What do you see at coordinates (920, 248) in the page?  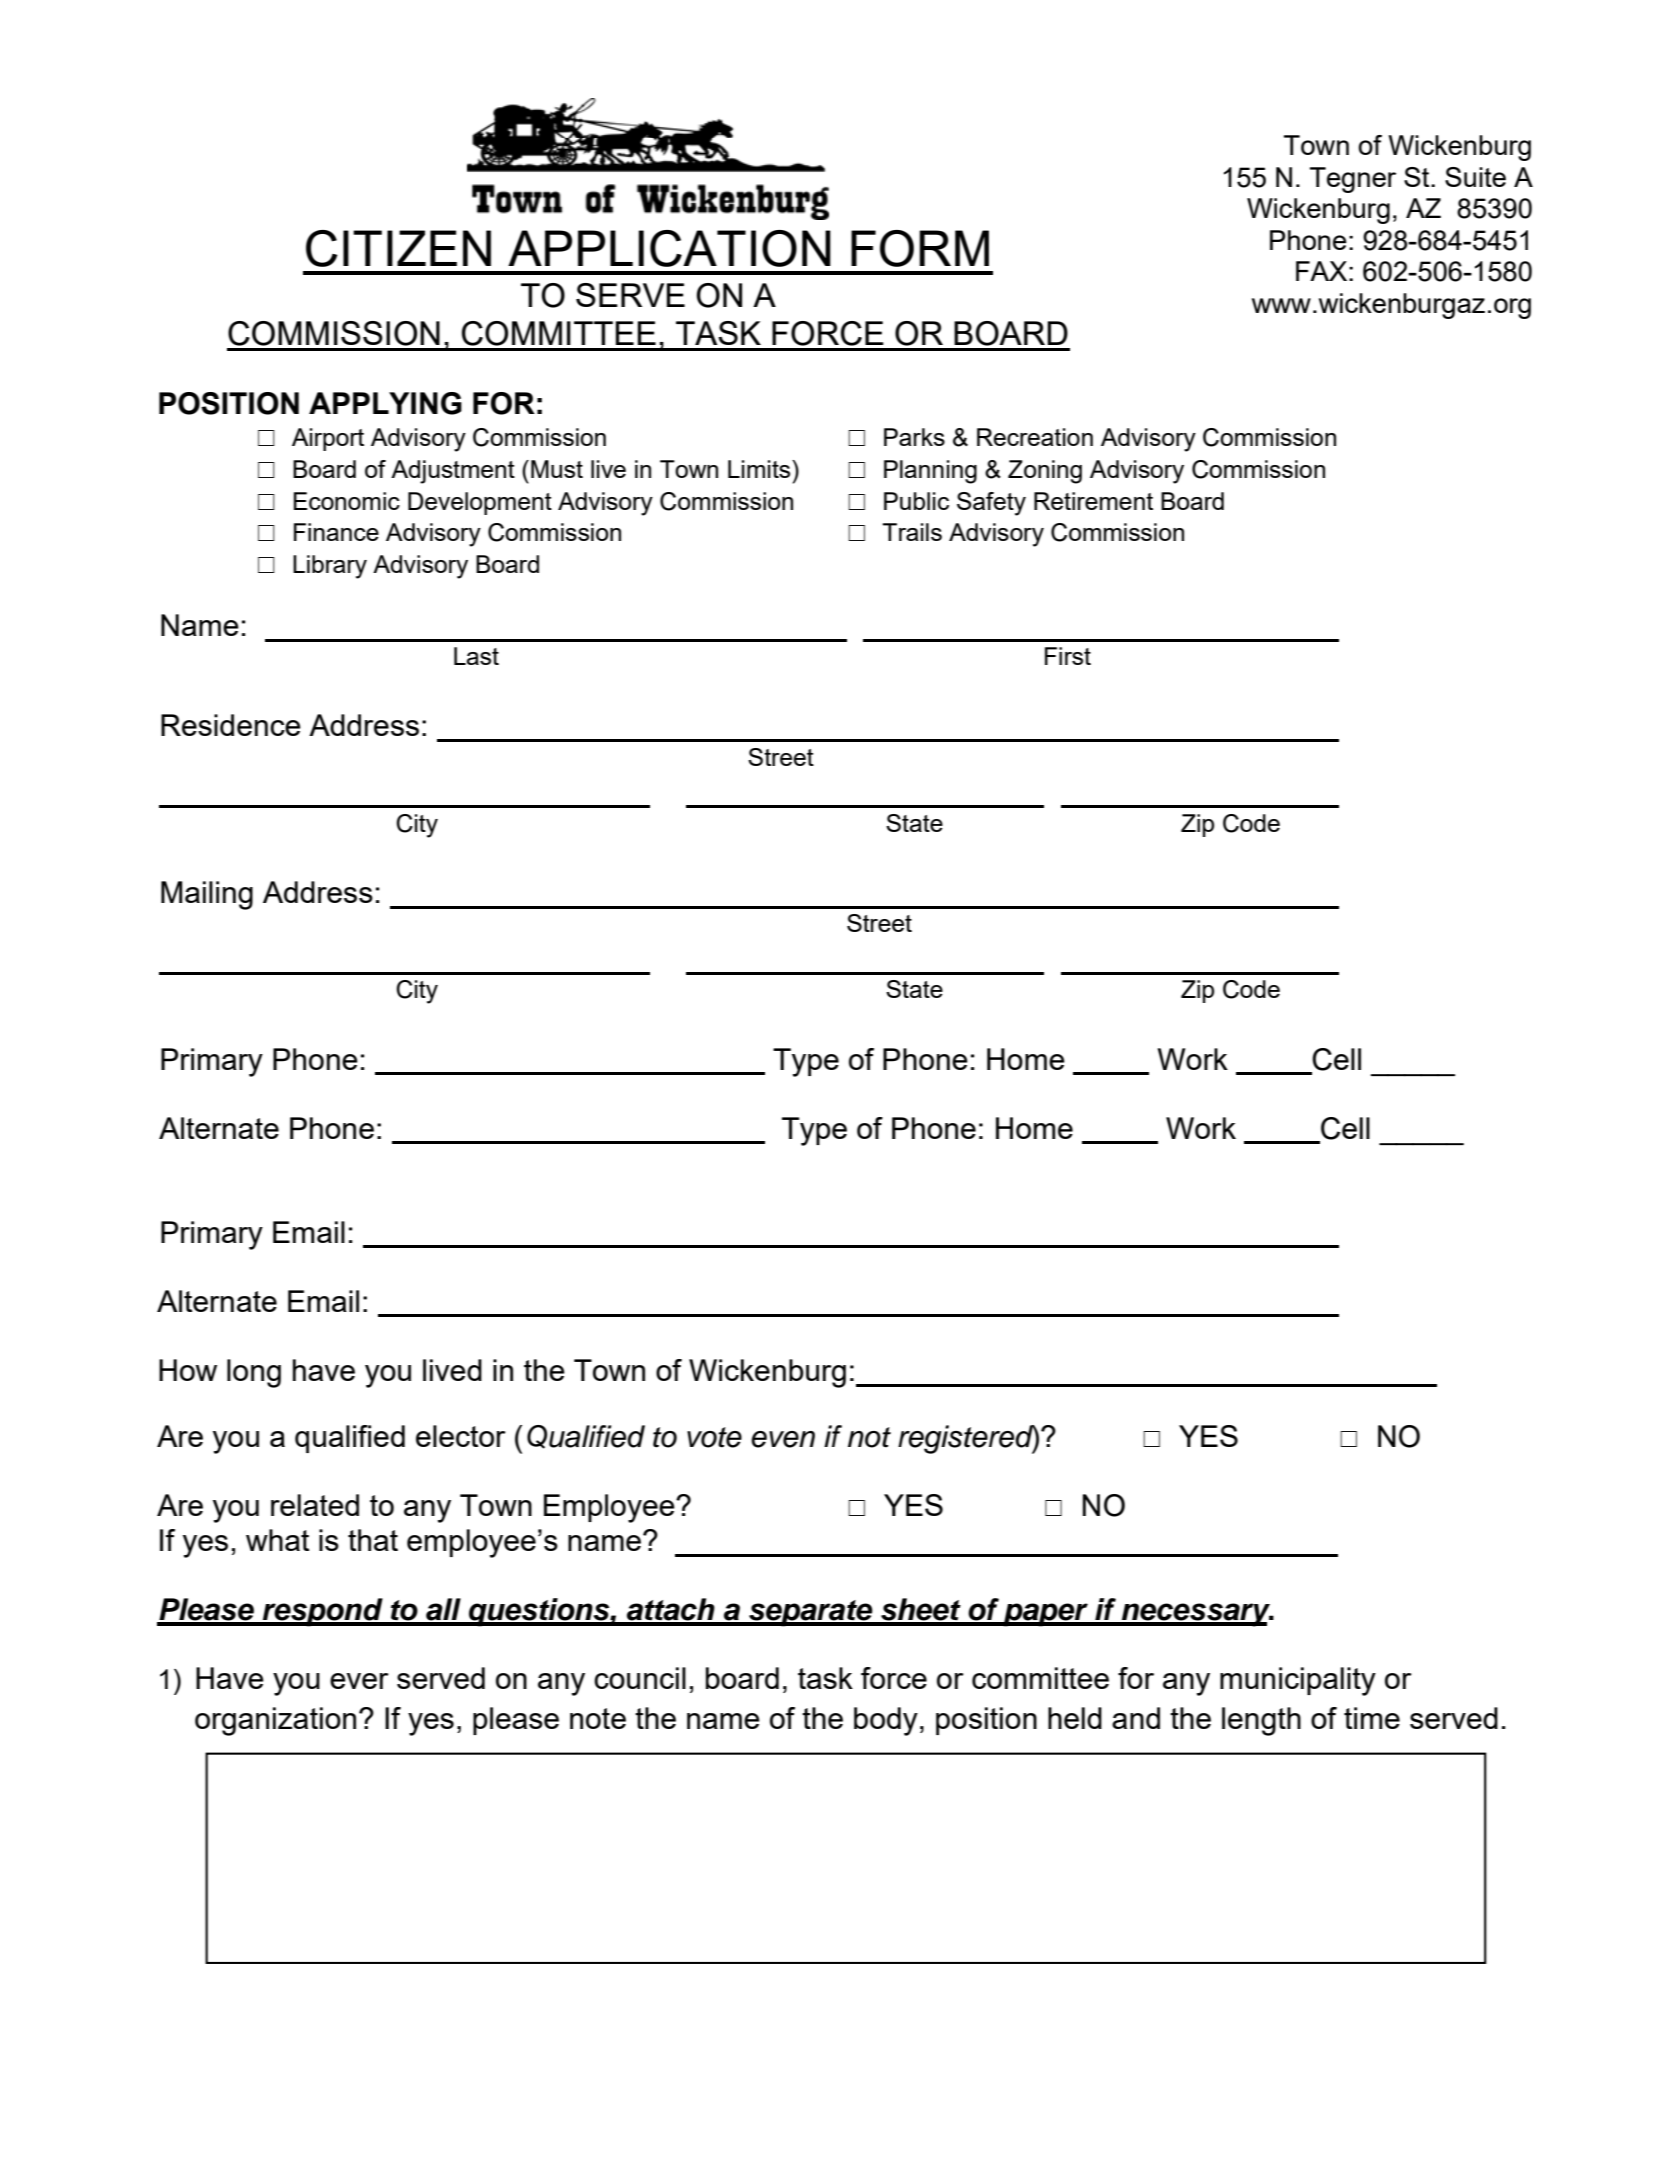 I see `FORM` at bounding box center [920, 248].
